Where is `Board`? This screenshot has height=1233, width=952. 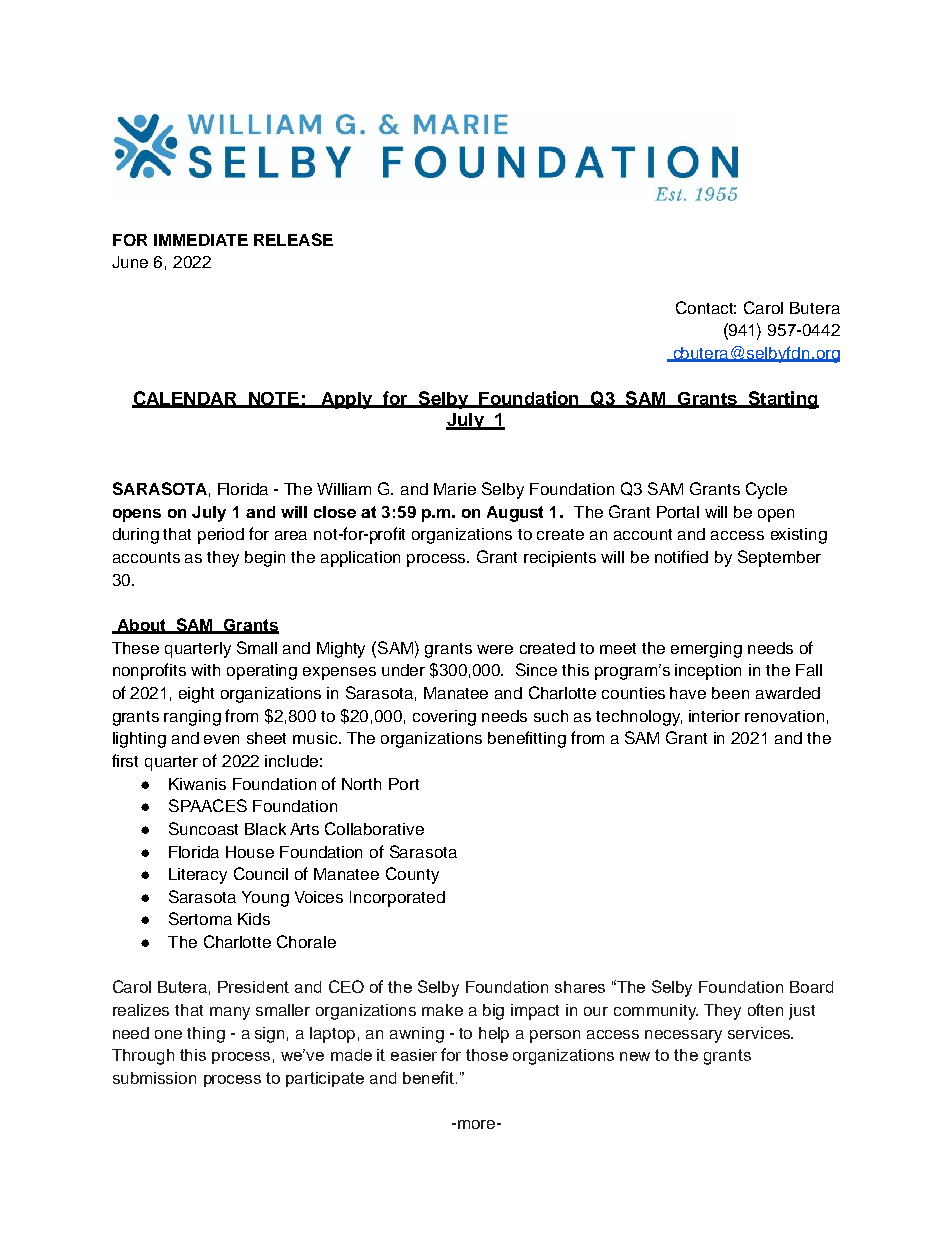 Board is located at coordinates (811, 987).
